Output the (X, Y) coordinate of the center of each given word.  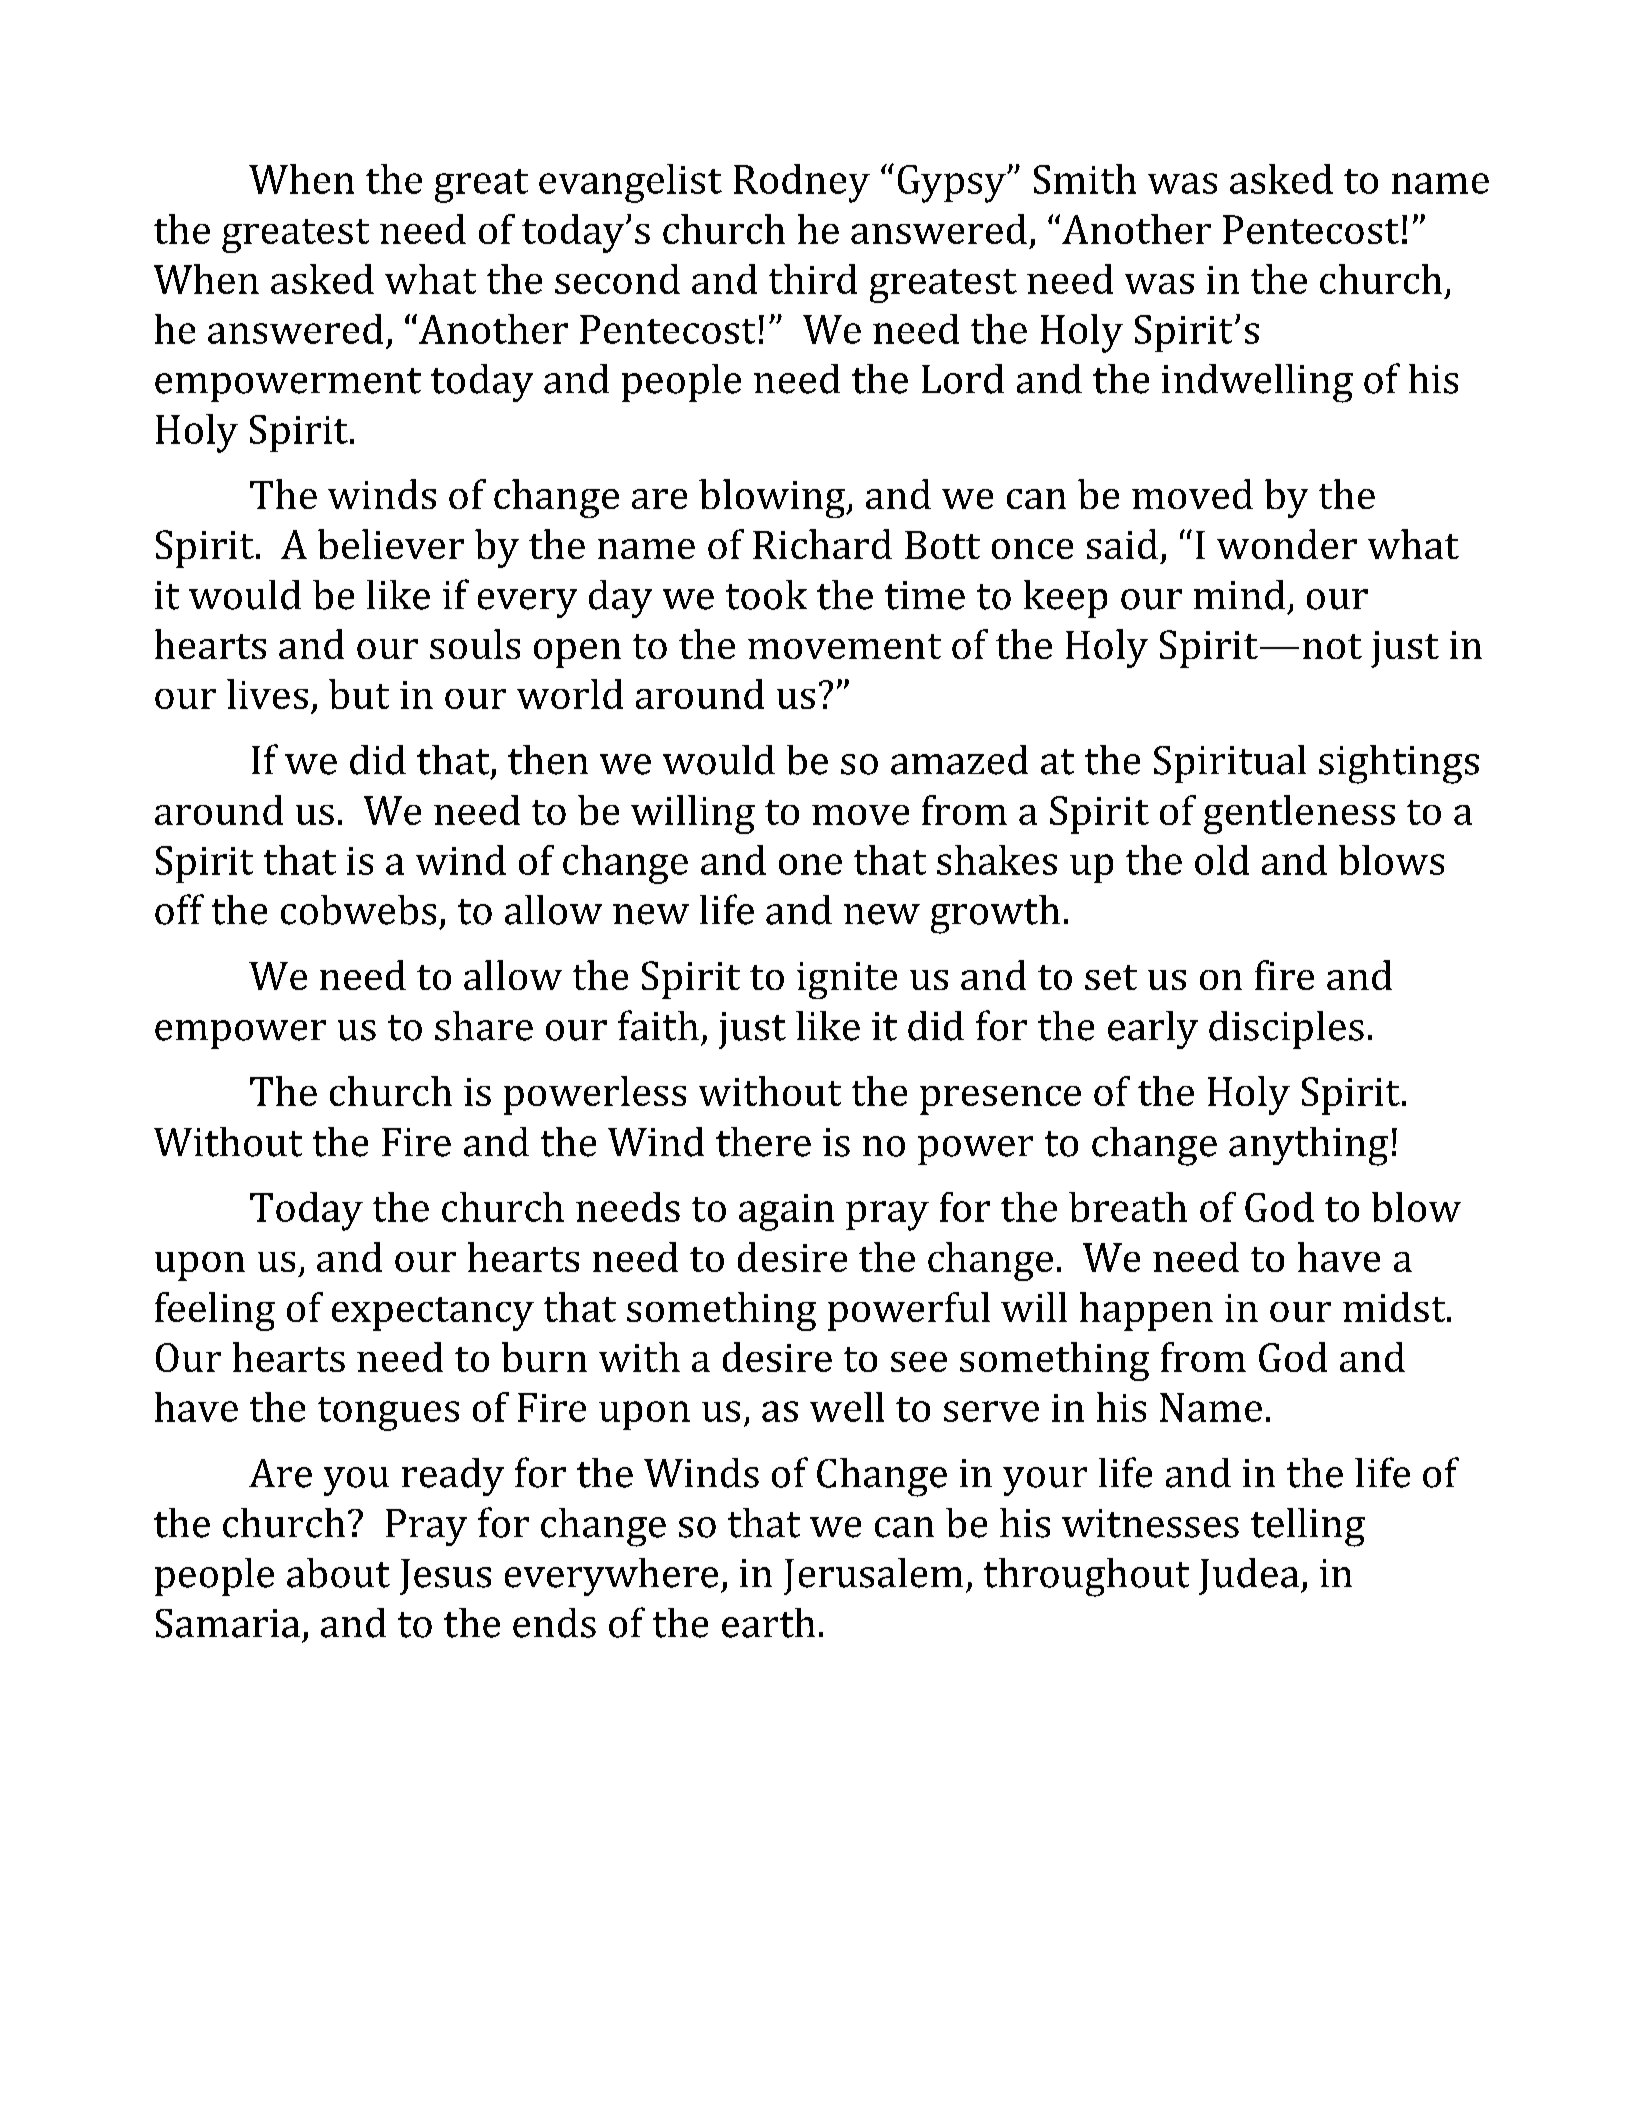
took (766, 595)
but (359, 694)
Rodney (802, 183)
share (484, 1026)
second (617, 279)
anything (1308, 1146)
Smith (1085, 179)
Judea (1249, 1576)
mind (1239, 595)
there (763, 1142)
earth (768, 1623)
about (338, 1573)
